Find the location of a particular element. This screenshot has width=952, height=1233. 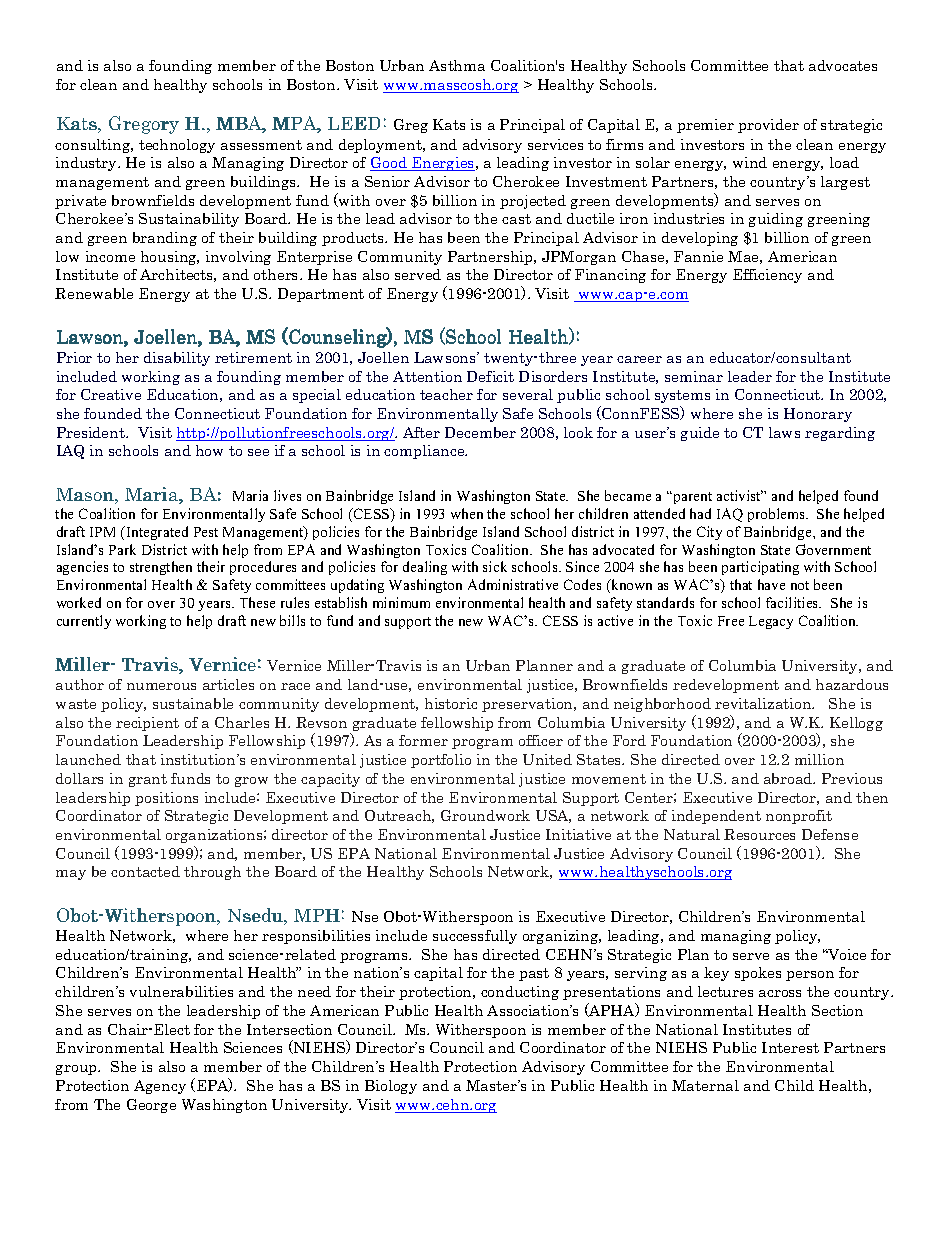

Agency is located at coordinates (160, 1087).
